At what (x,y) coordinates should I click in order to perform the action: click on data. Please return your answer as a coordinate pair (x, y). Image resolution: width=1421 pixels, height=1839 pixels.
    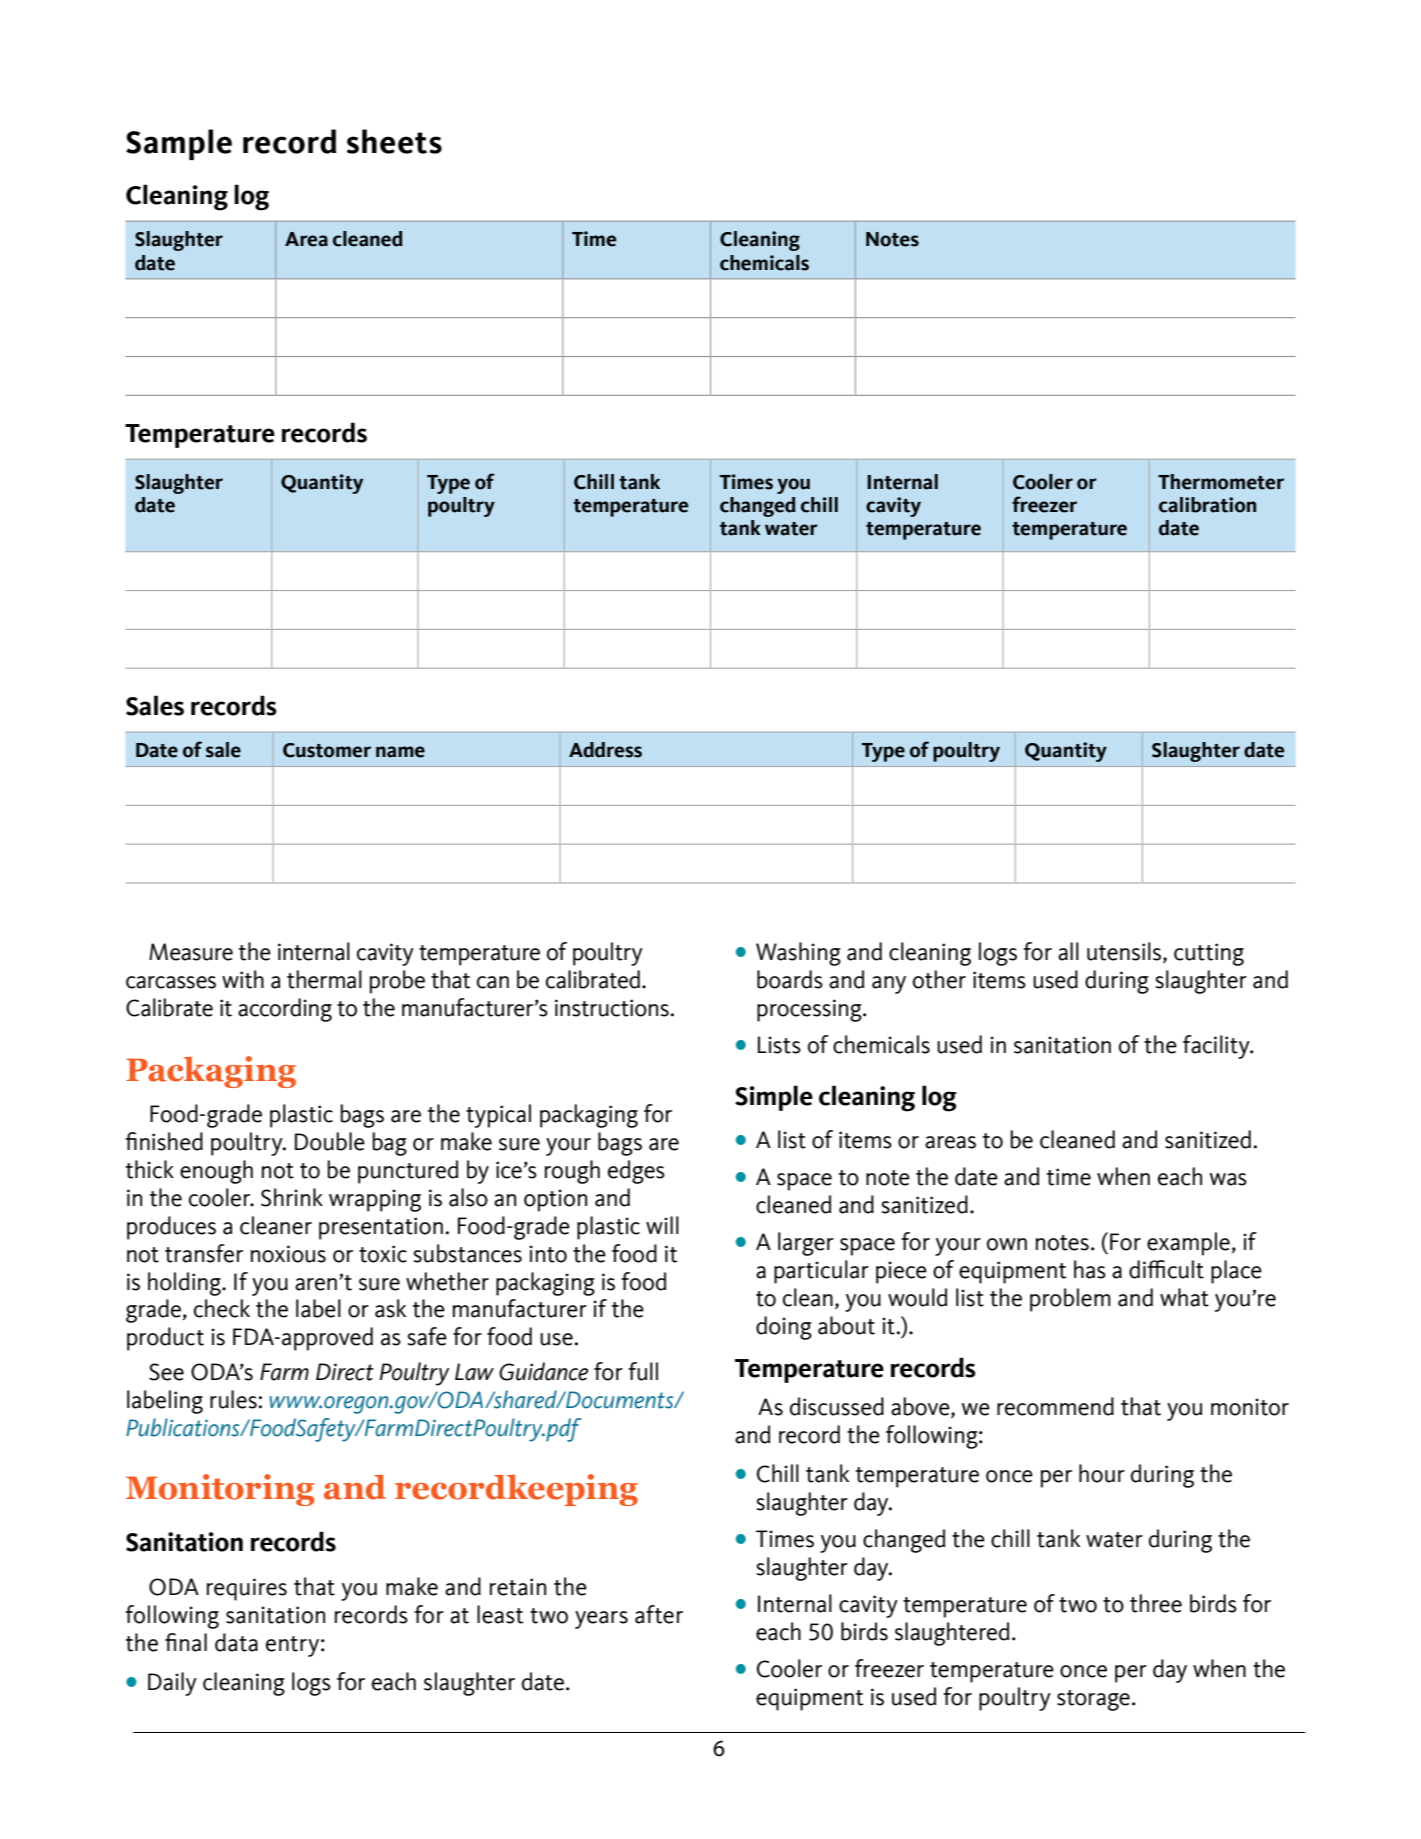
    Looking at the image, I should click on (236, 1642).
